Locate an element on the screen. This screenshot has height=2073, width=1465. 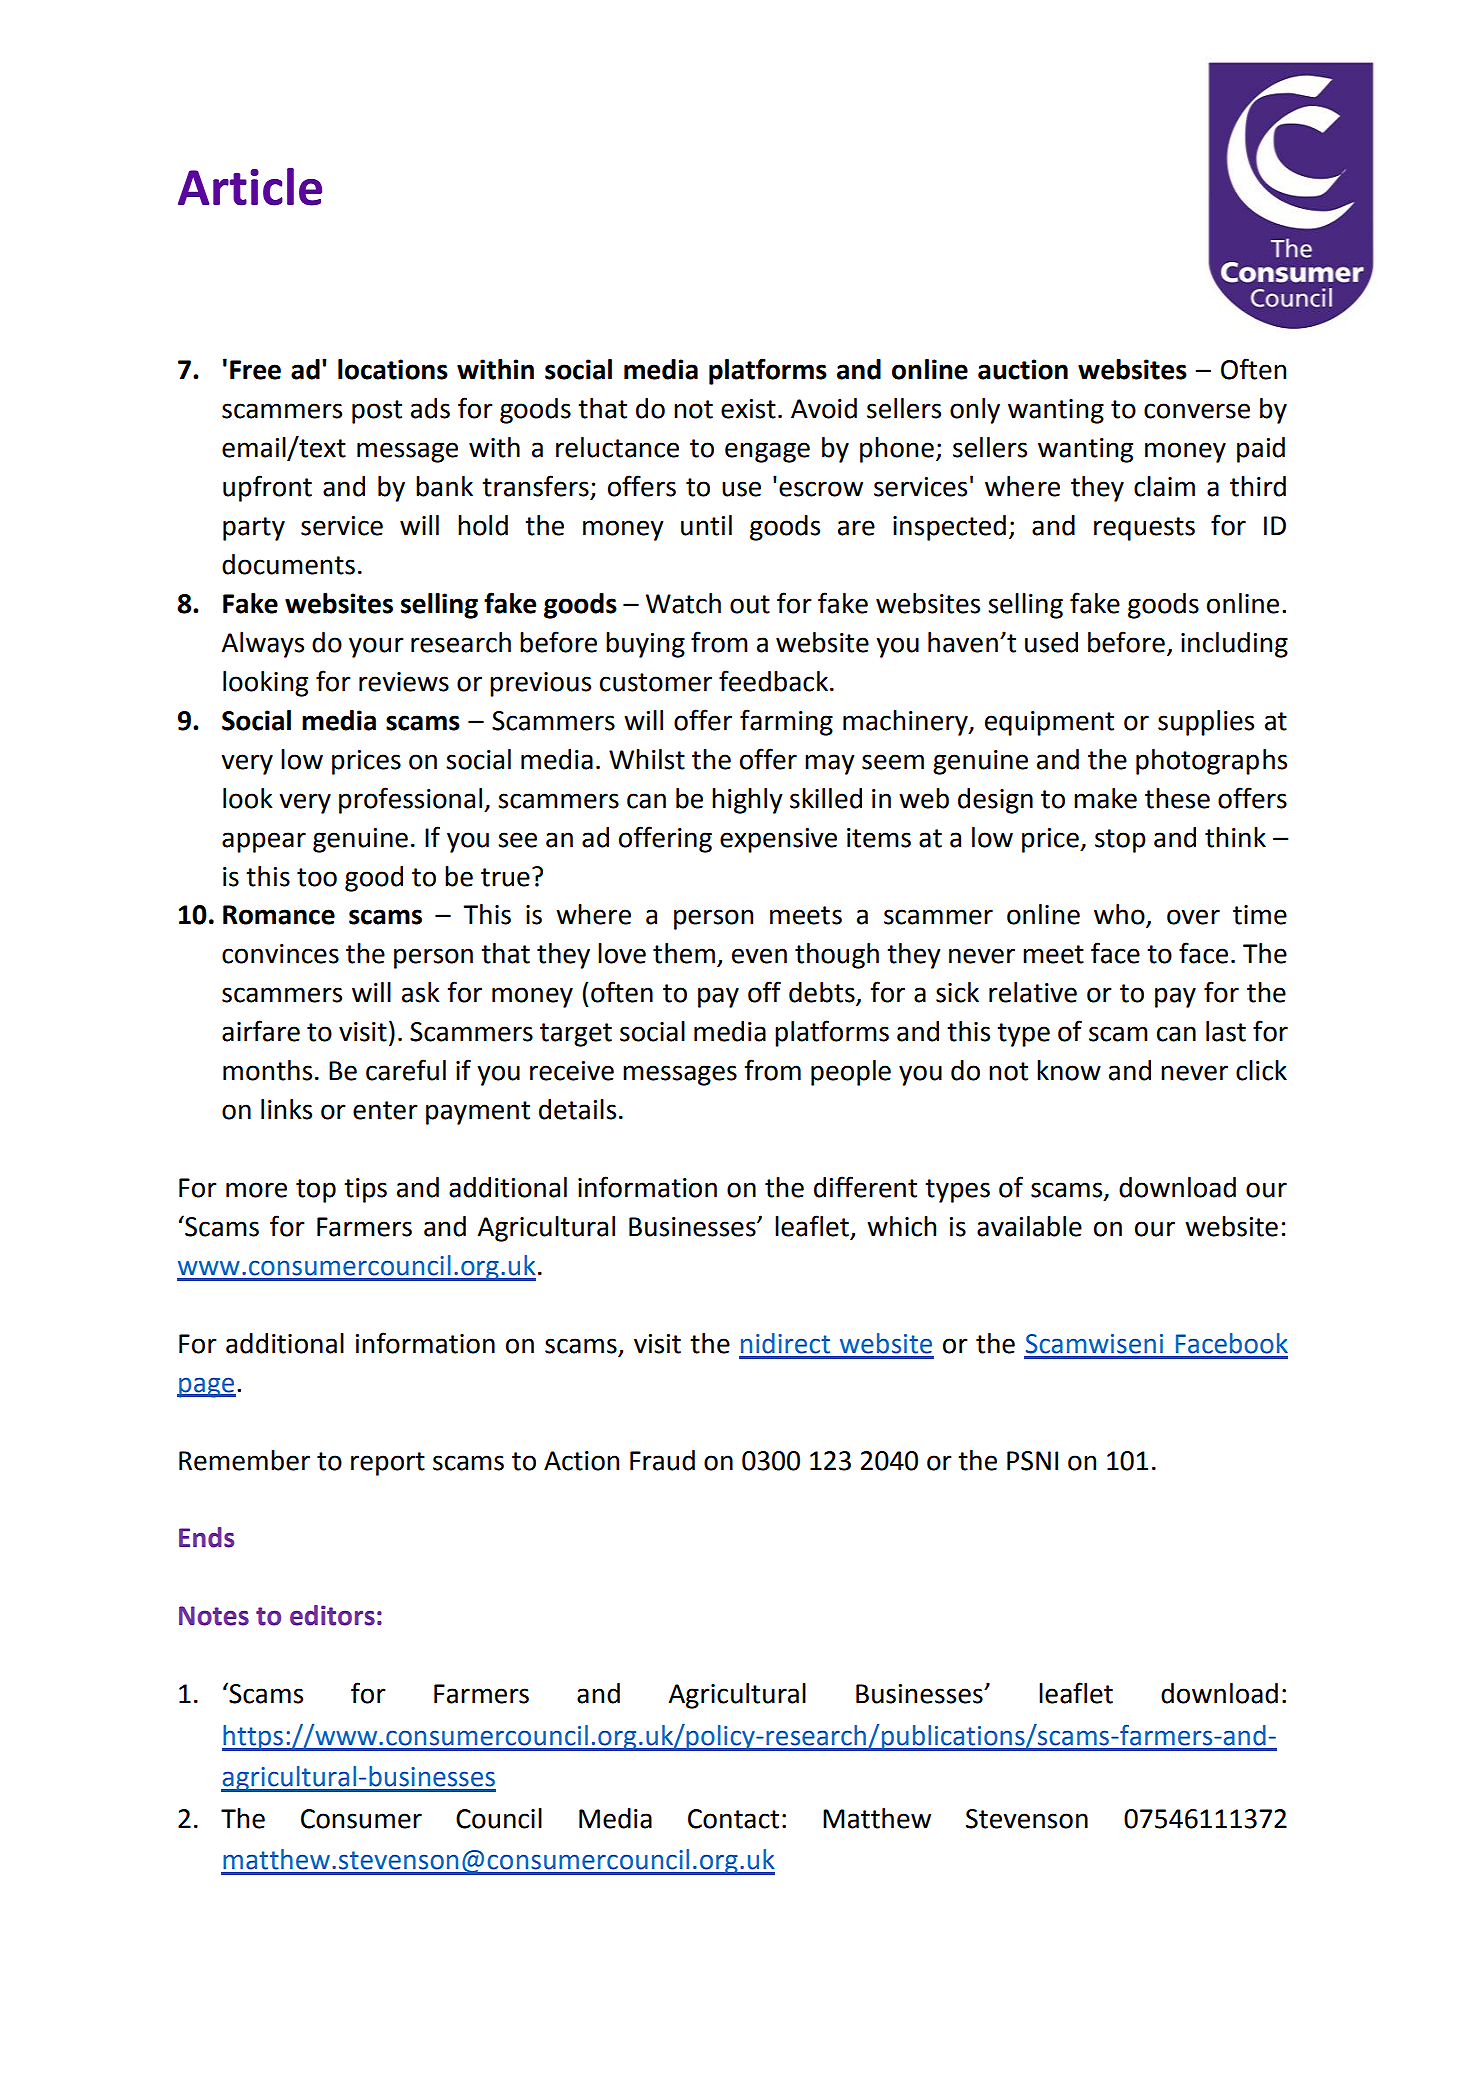
exist is located at coordinates (748, 409).
